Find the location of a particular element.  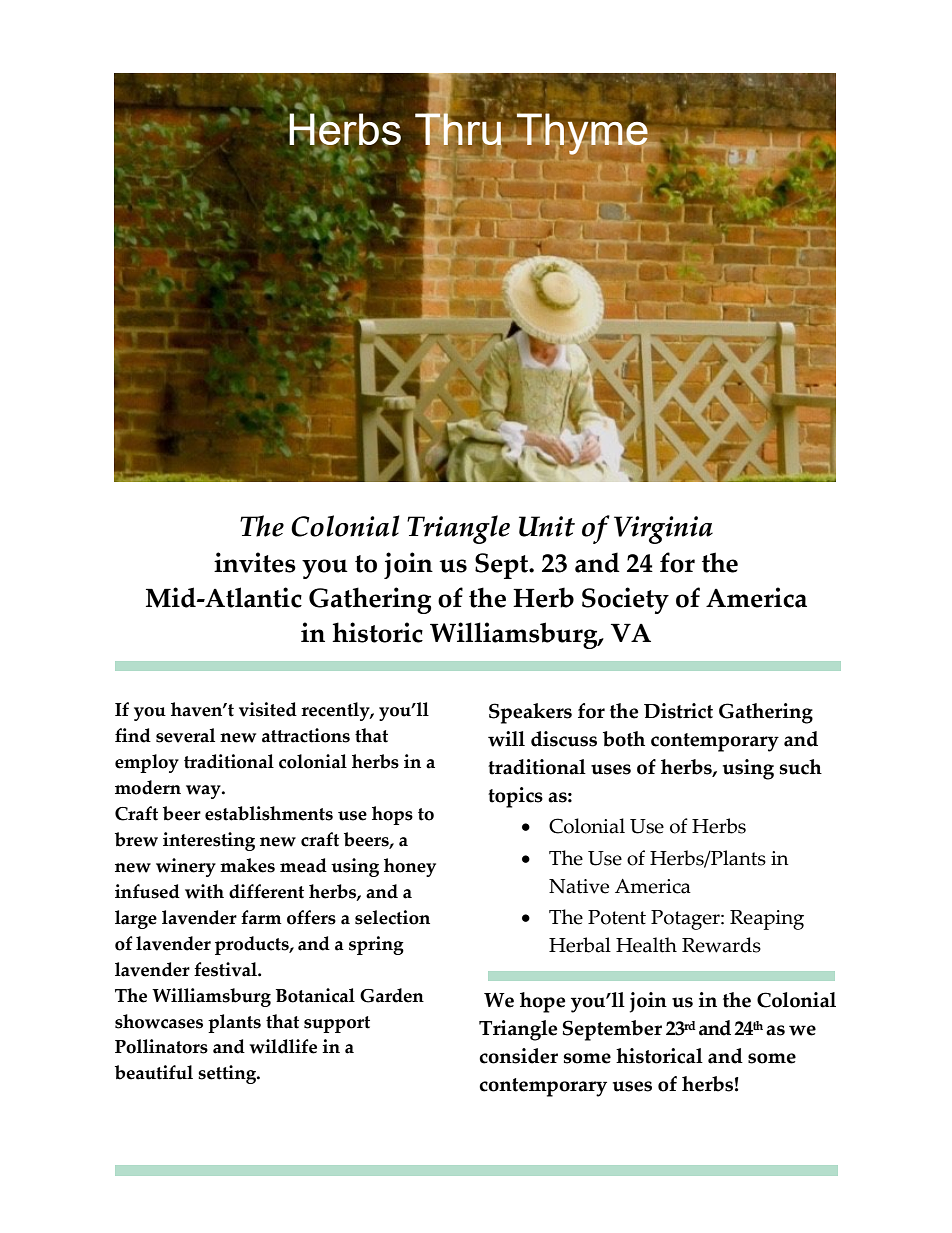

Society is located at coordinates (625, 600).
